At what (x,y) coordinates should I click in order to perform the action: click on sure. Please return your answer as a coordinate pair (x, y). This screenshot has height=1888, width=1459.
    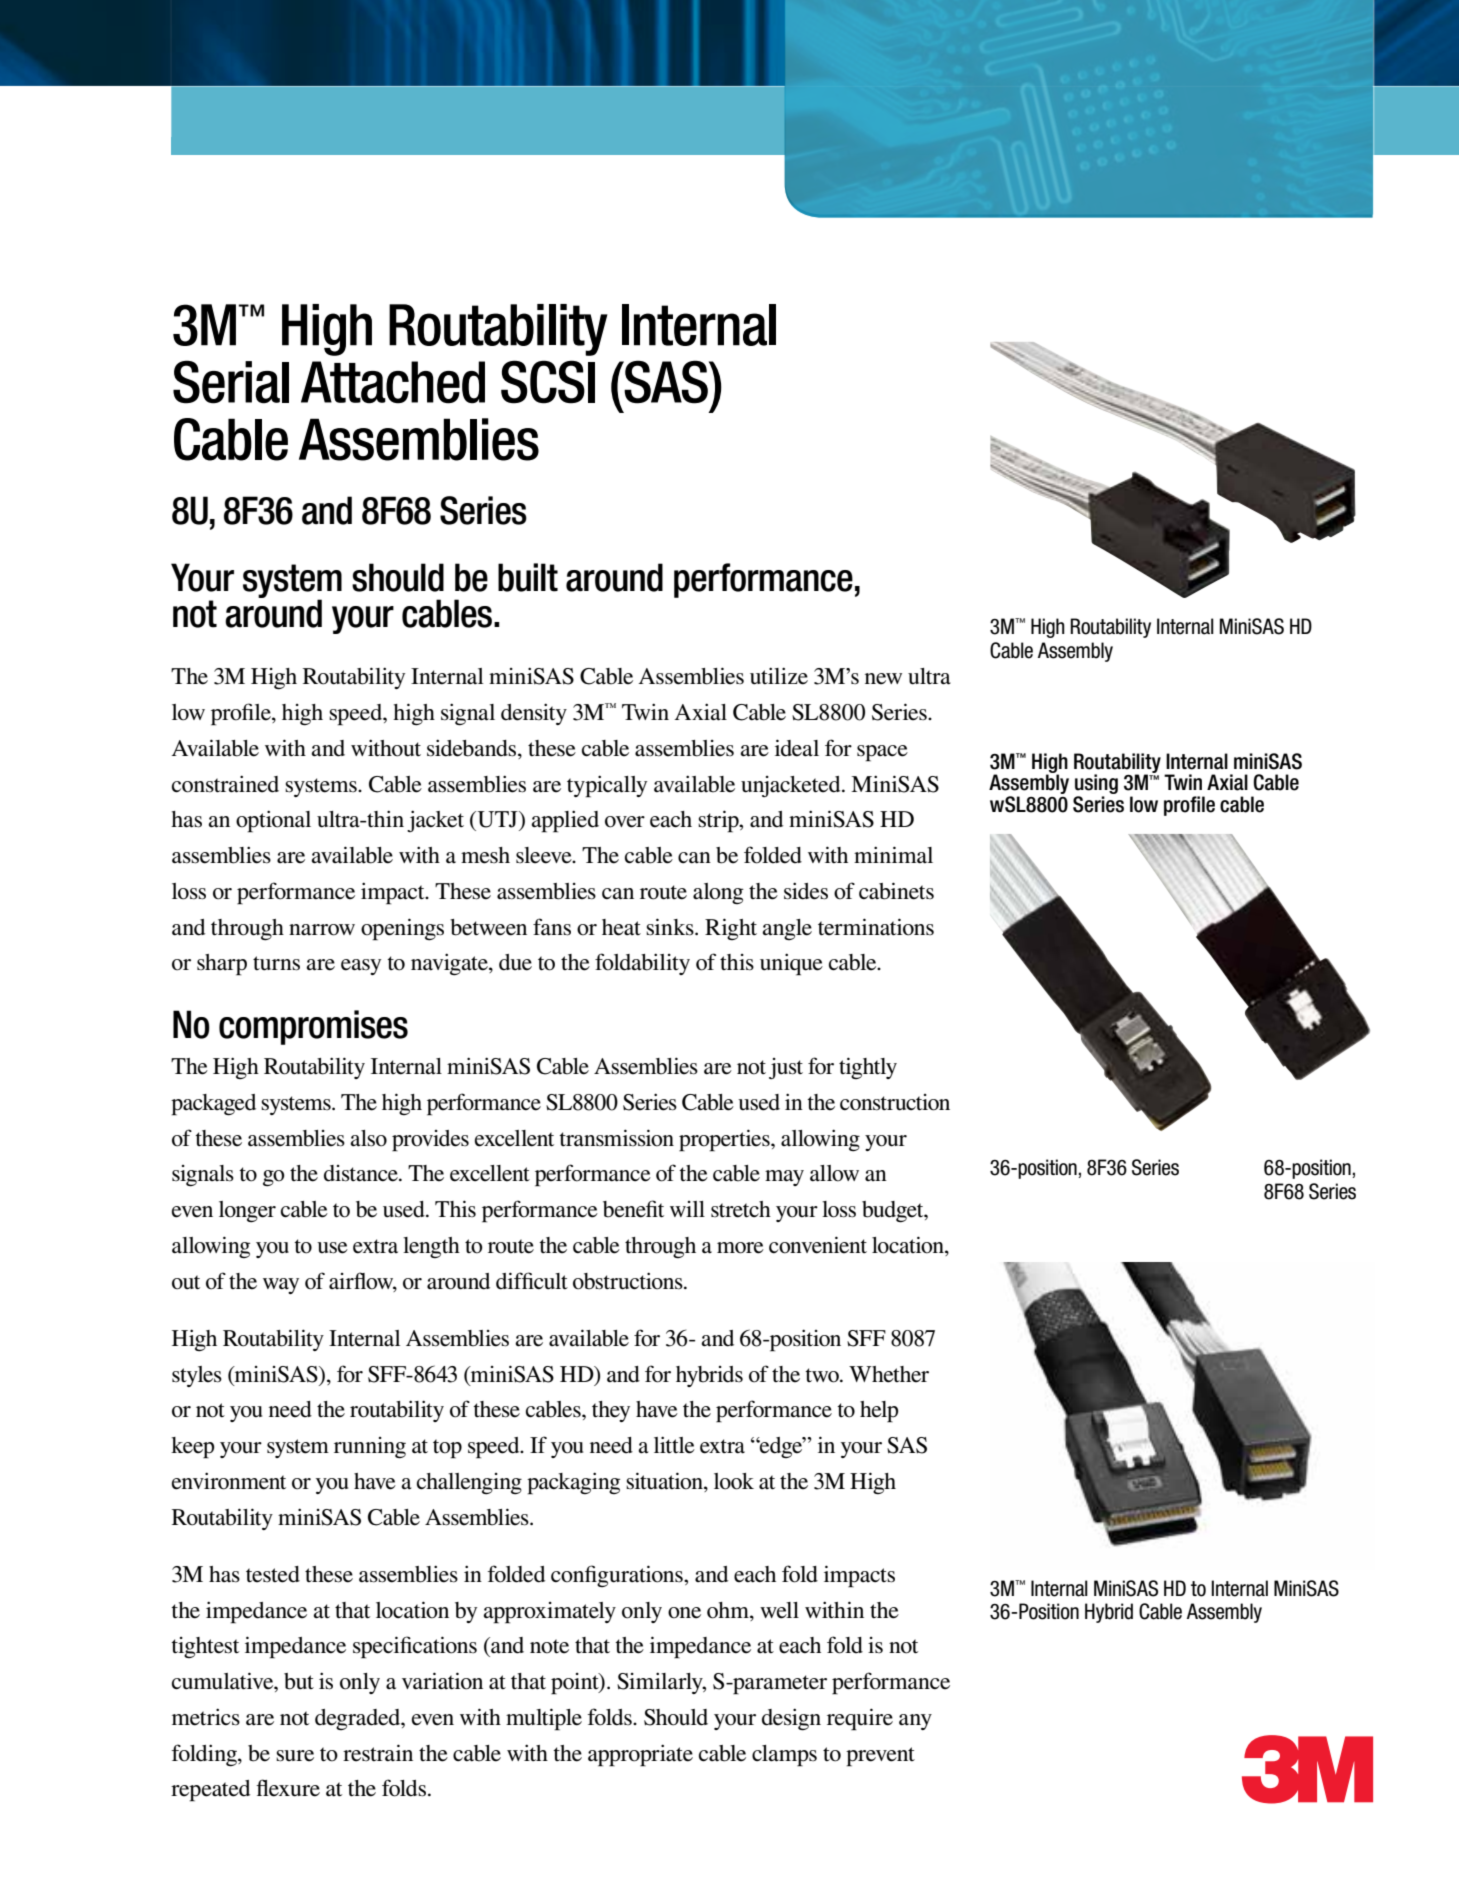
    Looking at the image, I should click on (295, 1756).
